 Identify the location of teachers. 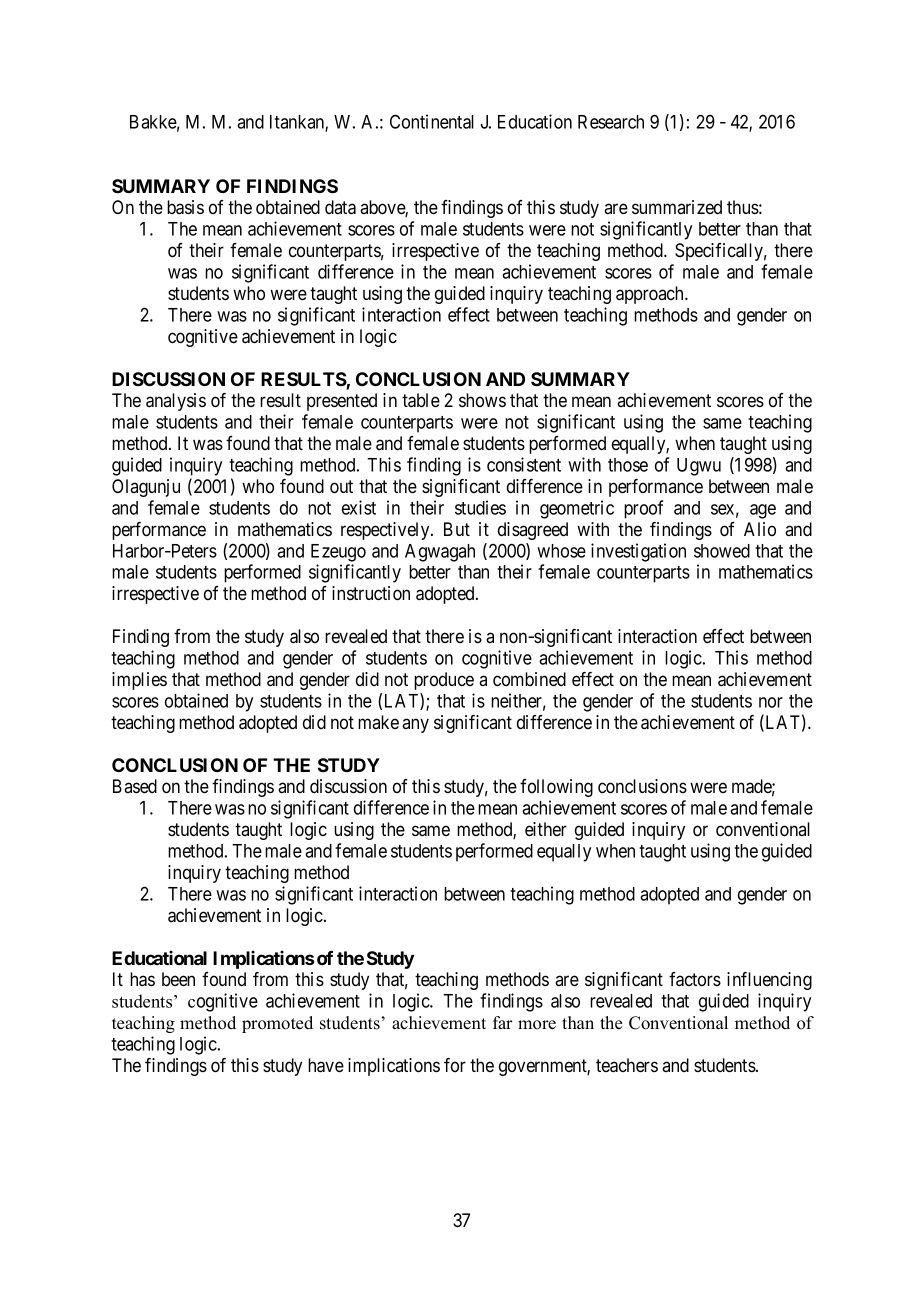
(627, 1065).
